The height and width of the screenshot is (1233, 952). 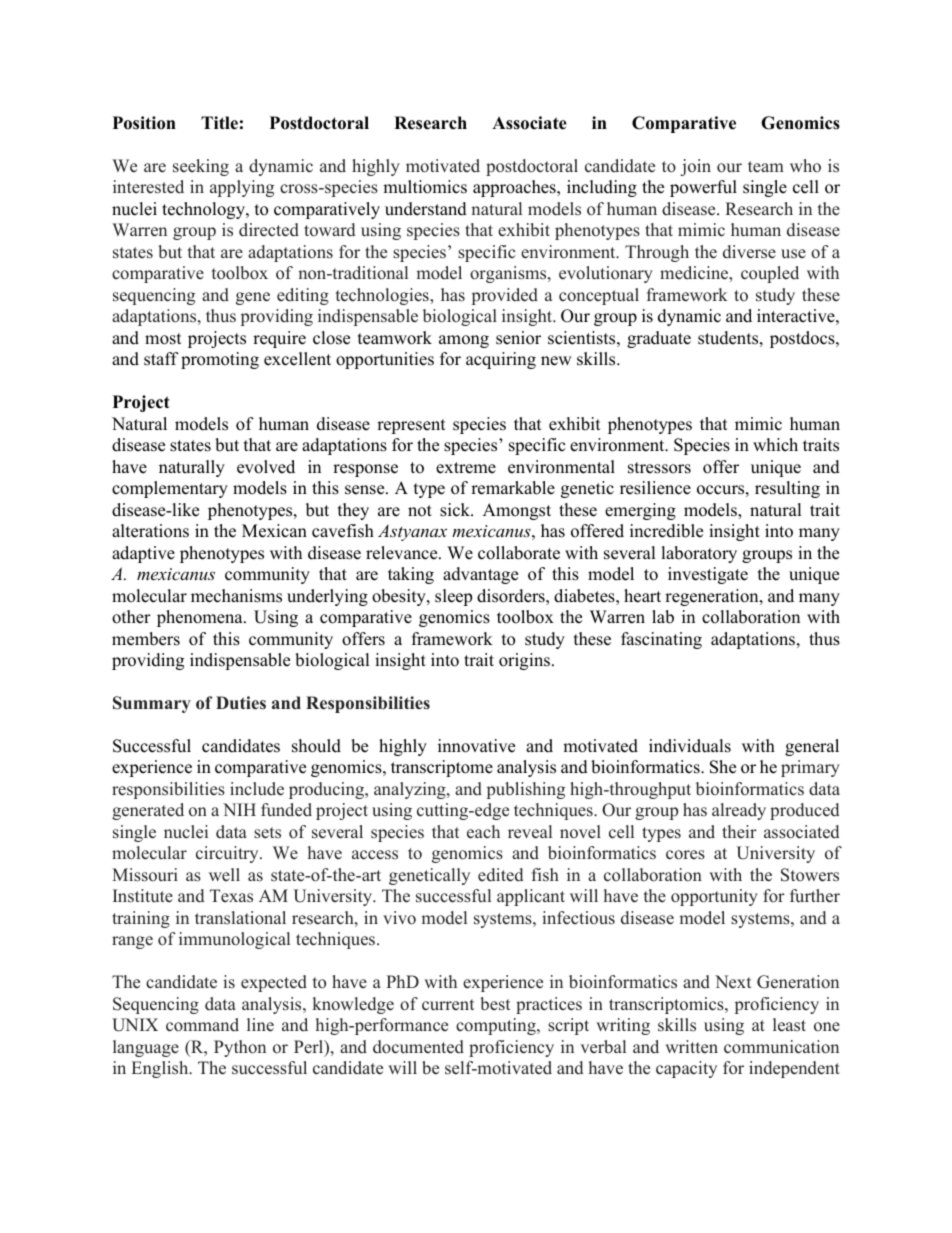 I want to click on approaches, so click(x=515, y=188).
